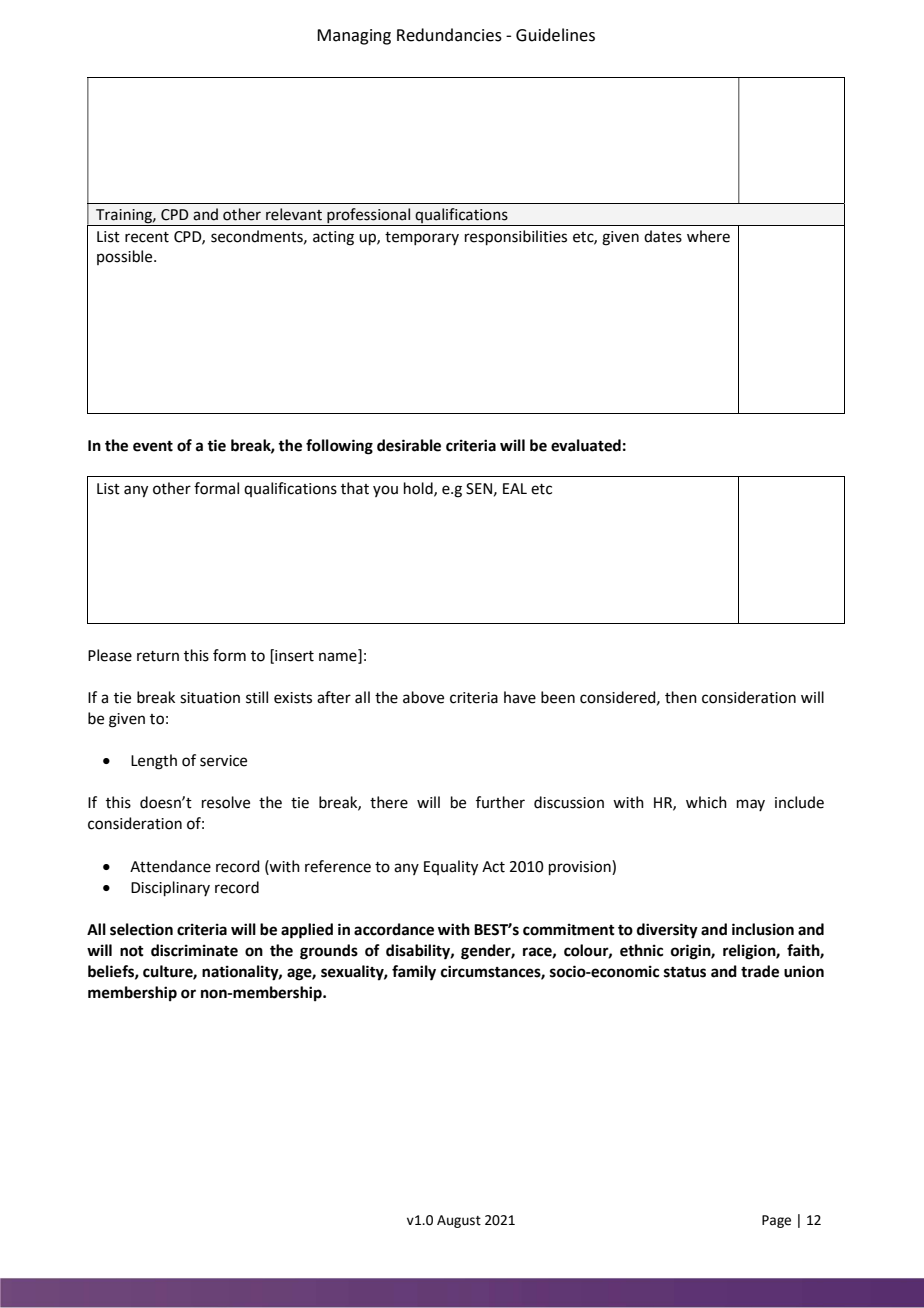 This page has height=1308, width=924. What do you see at coordinates (449, 35) in the page?
I see `Redundancies` at bounding box center [449, 35].
